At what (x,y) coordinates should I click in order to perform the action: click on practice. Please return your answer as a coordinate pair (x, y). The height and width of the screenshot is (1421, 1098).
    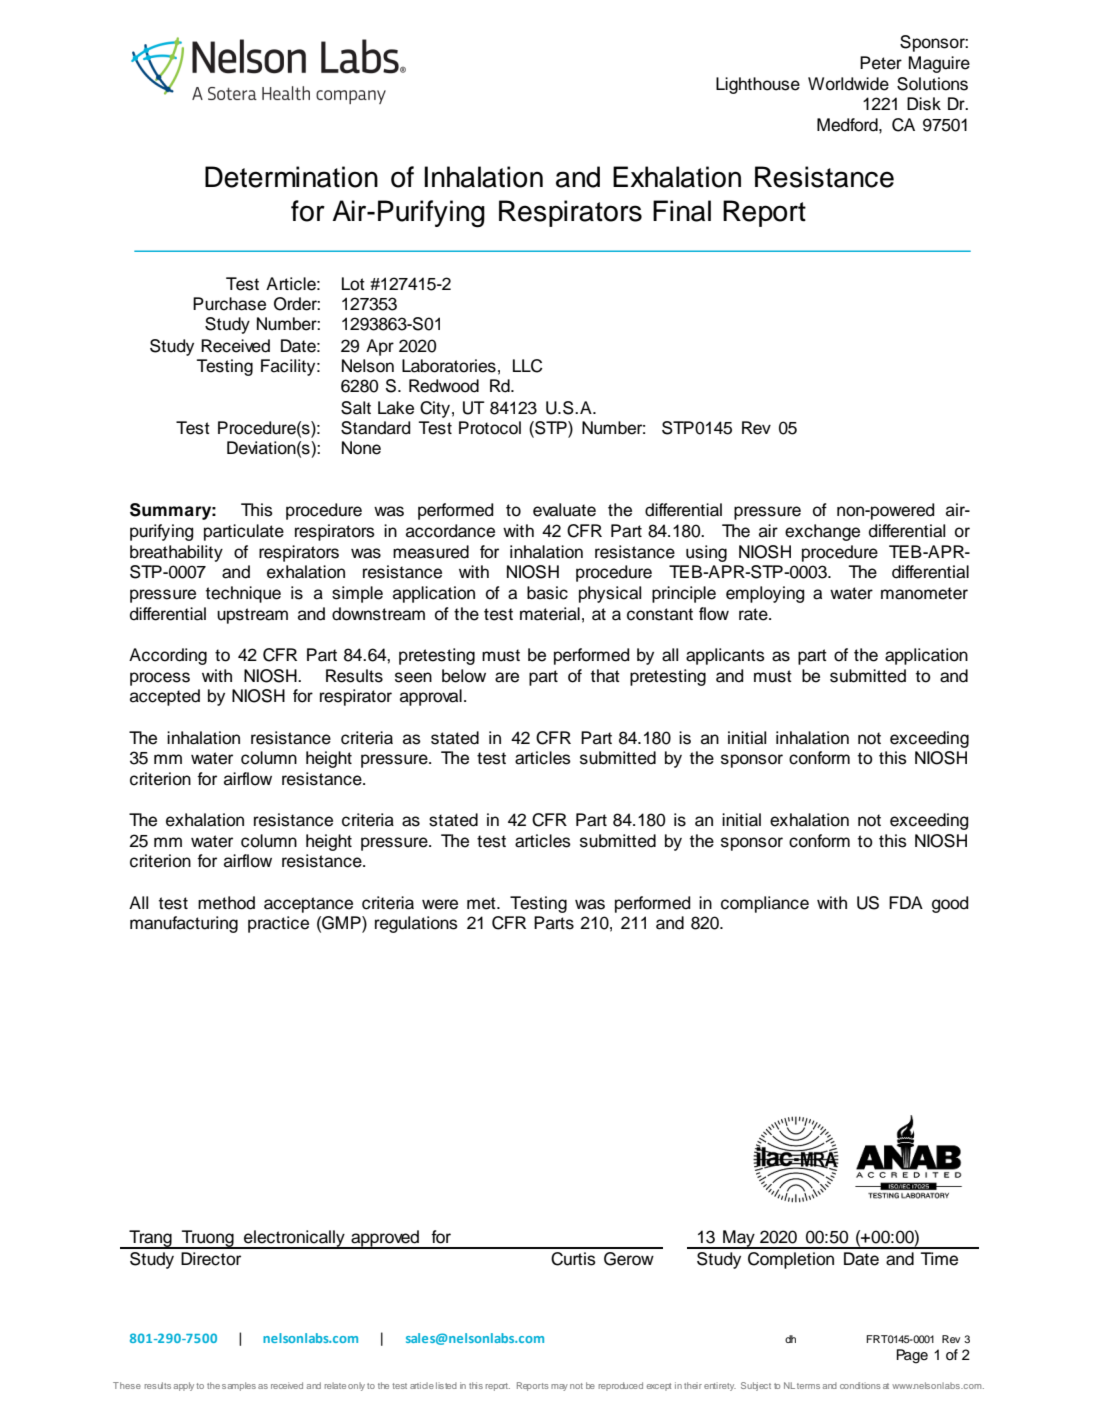
    Looking at the image, I should click on (278, 924).
